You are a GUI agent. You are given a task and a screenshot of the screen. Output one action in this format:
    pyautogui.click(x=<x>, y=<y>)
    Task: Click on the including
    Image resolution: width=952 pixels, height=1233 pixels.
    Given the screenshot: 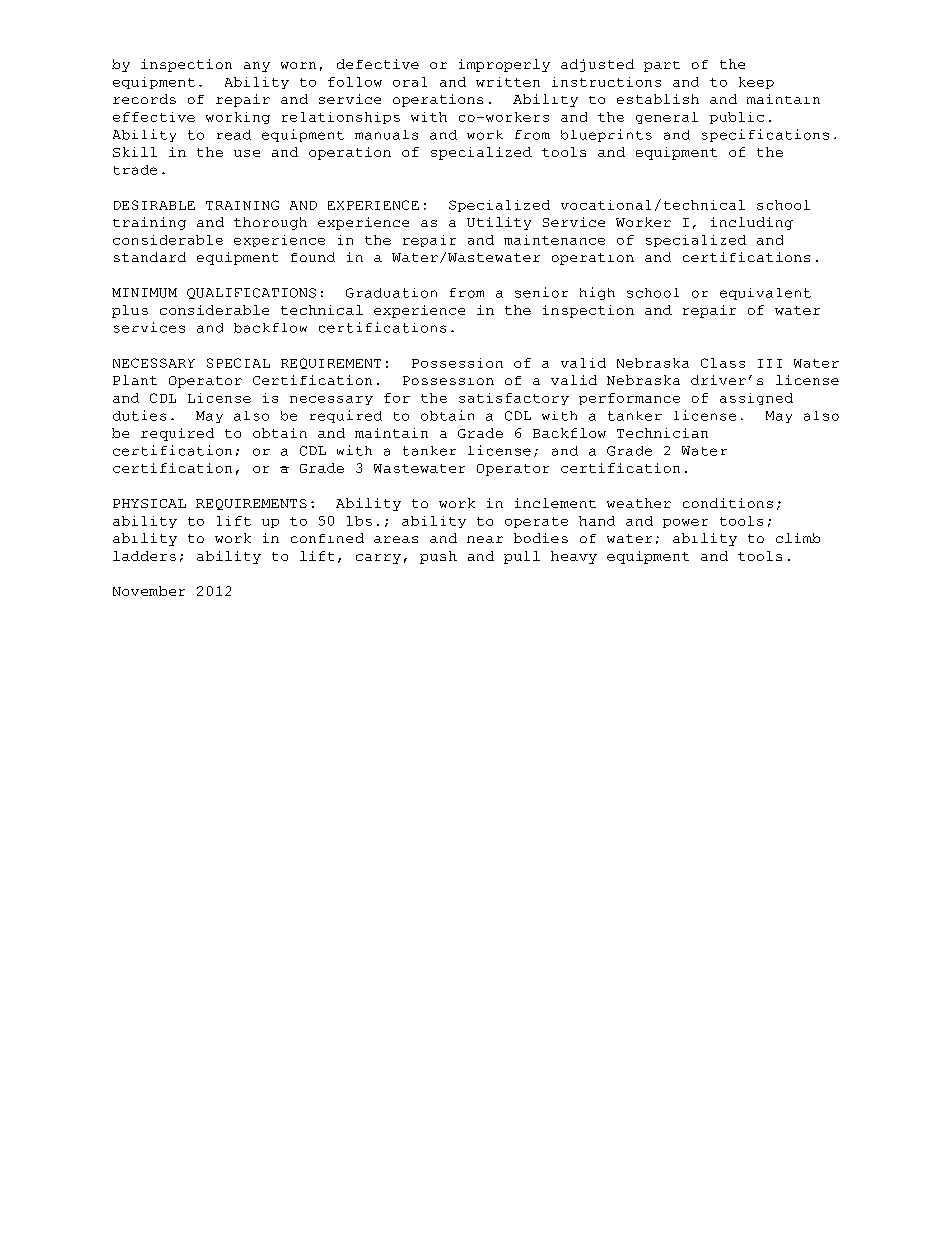 What is the action you would take?
    pyautogui.click(x=752, y=223)
